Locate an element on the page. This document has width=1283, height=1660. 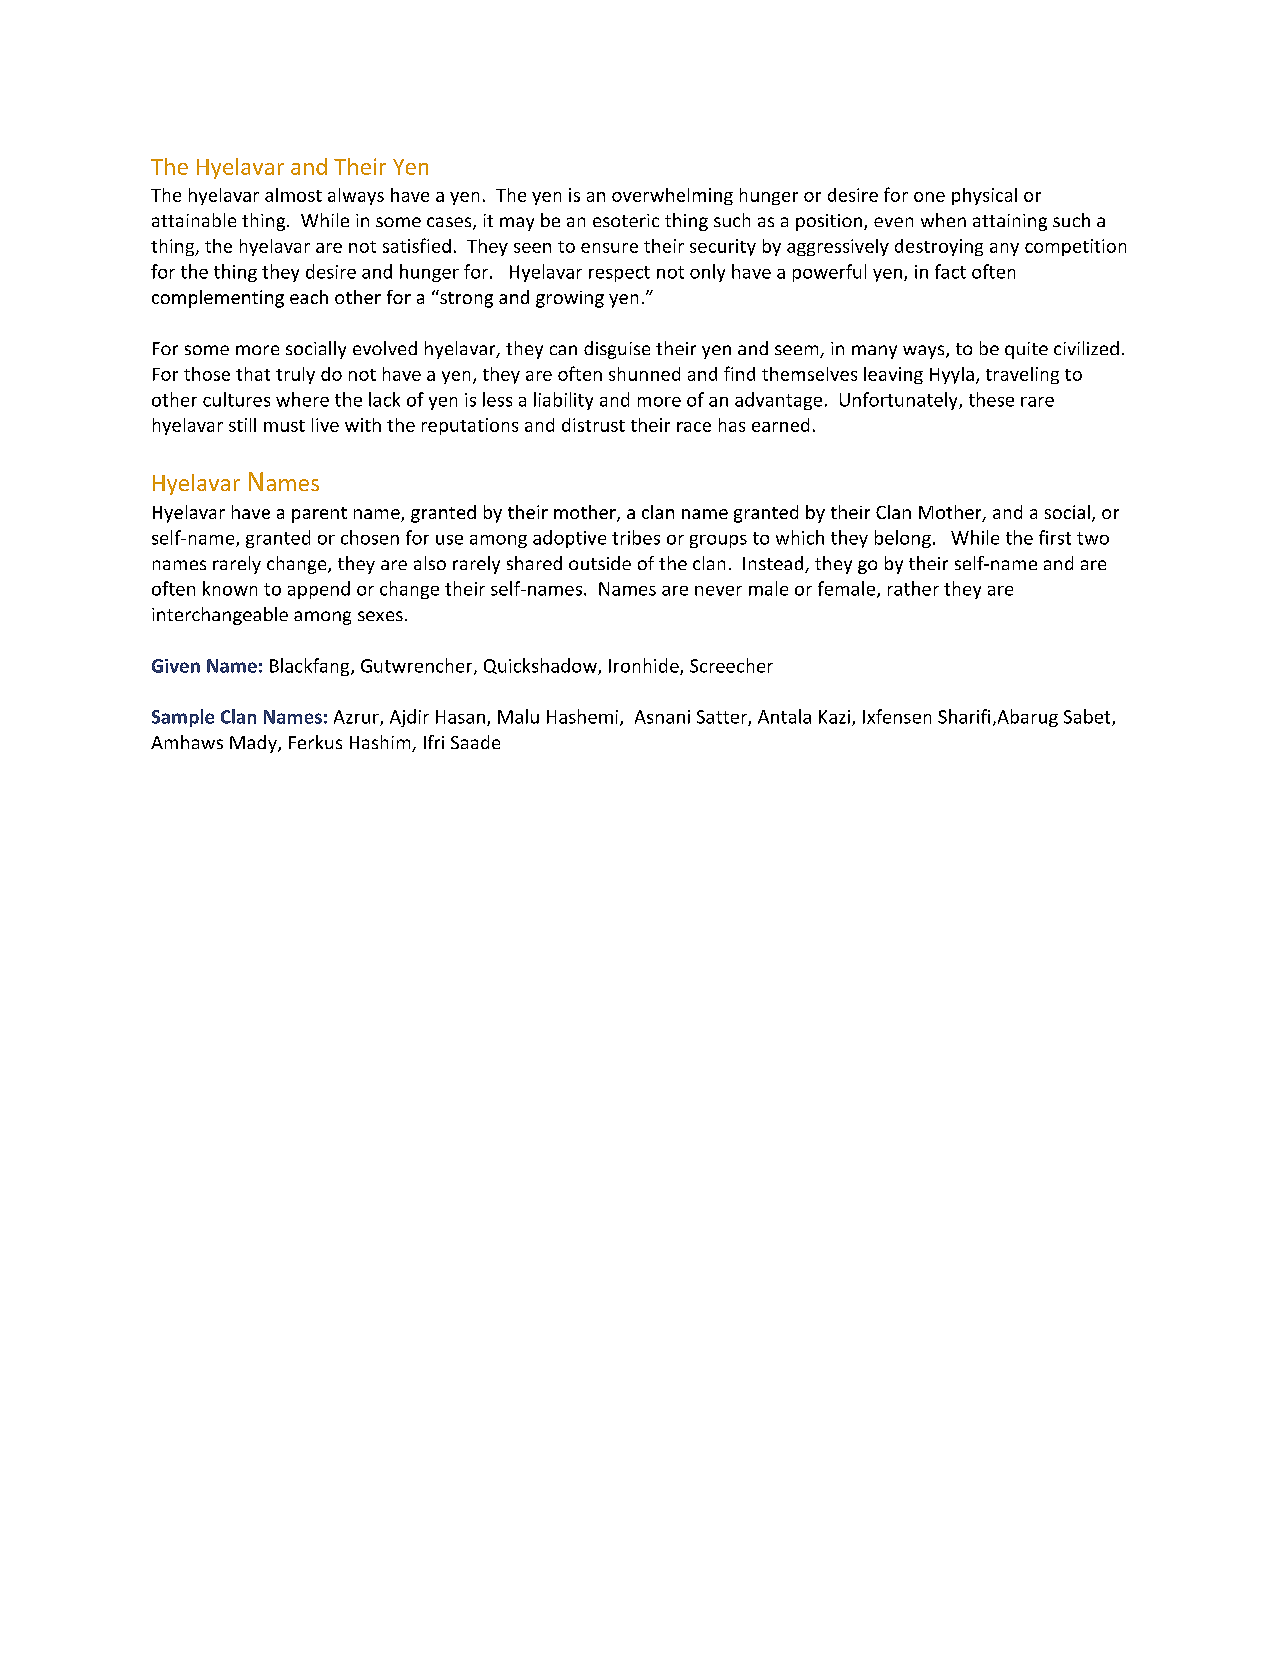
Hasan is located at coordinates (460, 717).
